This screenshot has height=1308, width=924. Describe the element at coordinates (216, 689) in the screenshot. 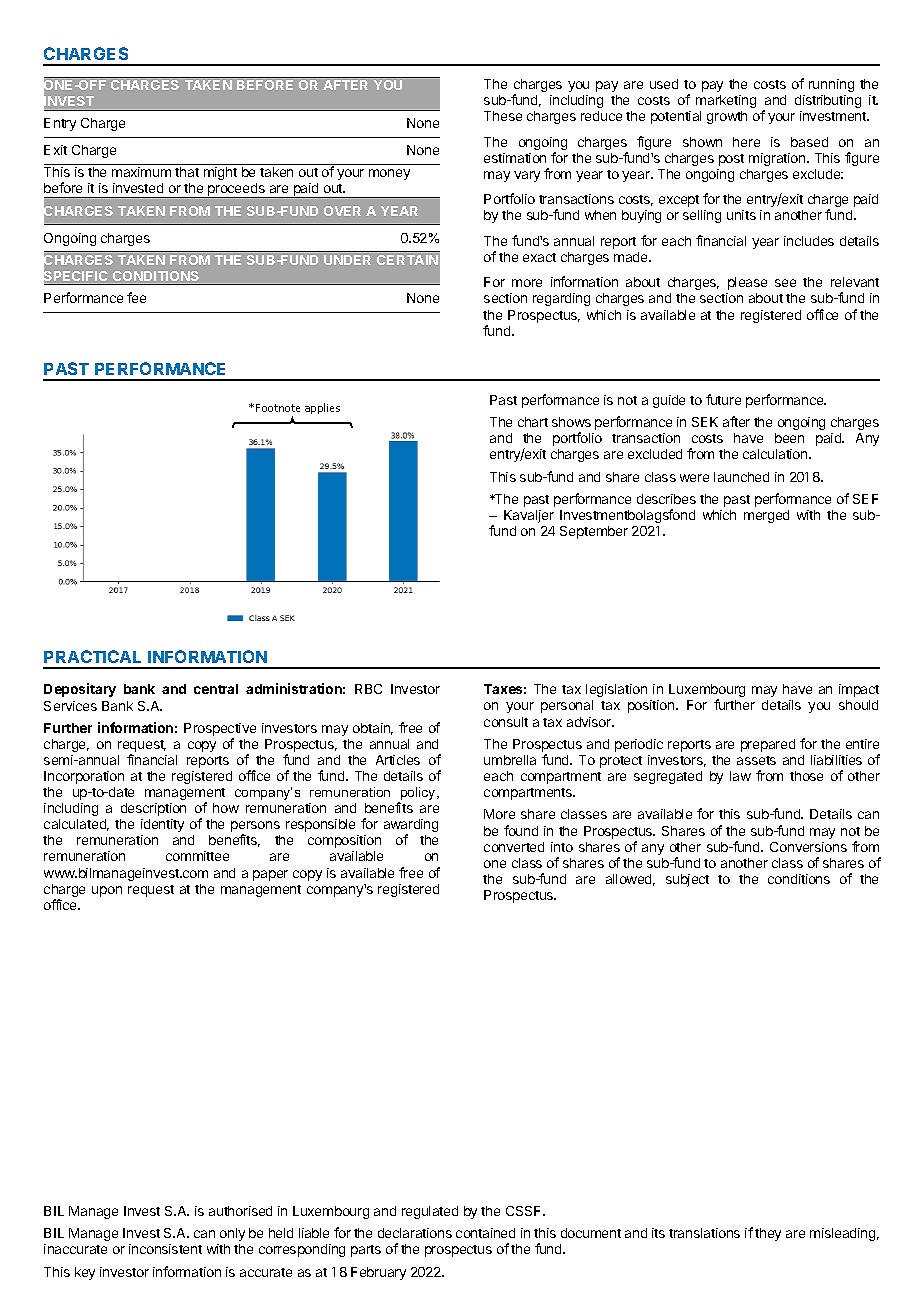

I see `central` at that location.
